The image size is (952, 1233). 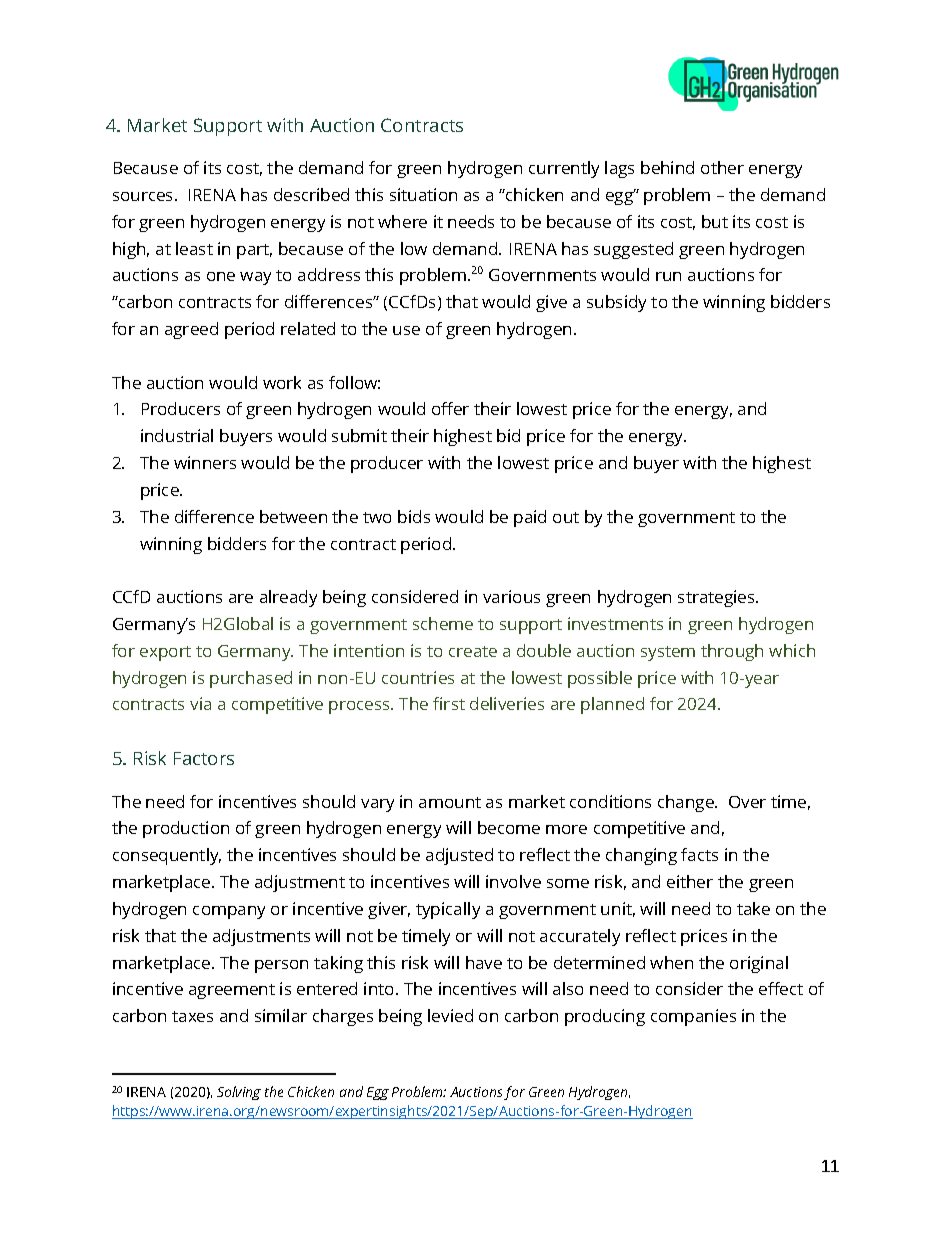 I want to click on companies, so click(x=693, y=1017).
